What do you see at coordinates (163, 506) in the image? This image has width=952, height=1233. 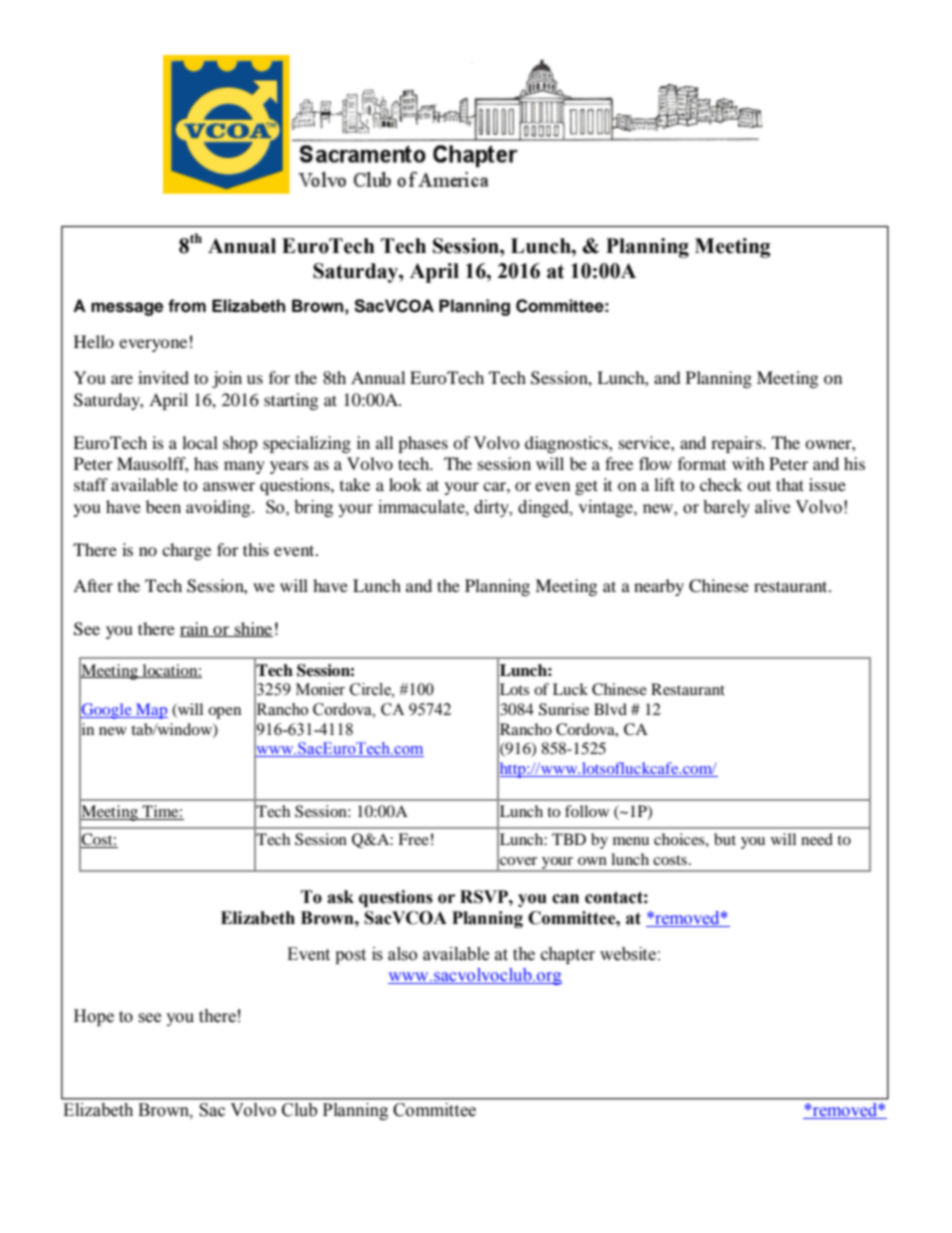 I see `been` at bounding box center [163, 506].
